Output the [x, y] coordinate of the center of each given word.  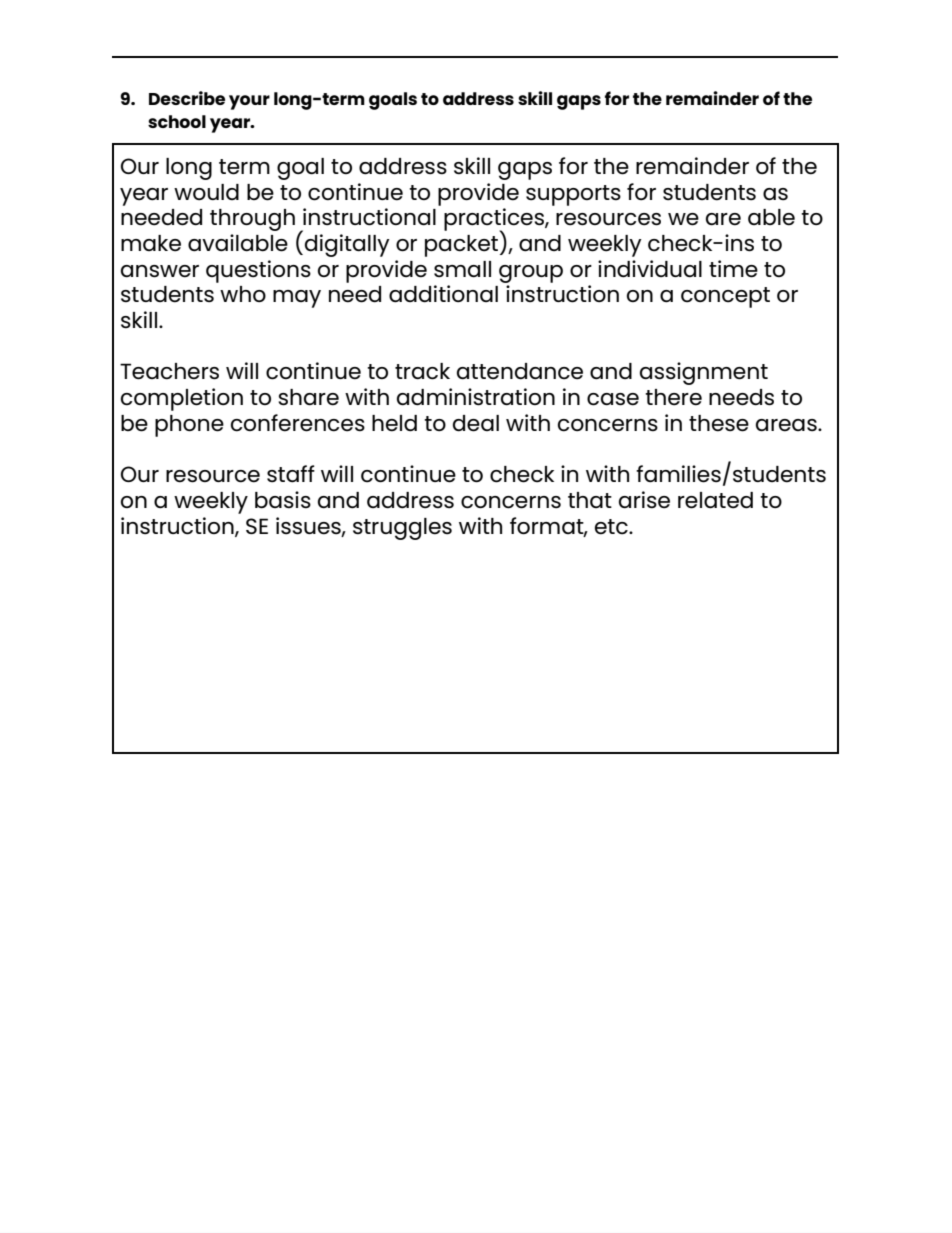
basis [283, 500]
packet [463, 244]
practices [495, 220]
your [249, 102]
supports [573, 195]
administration [476, 397]
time [733, 269]
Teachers [169, 371]
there [673, 397]
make [151, 243]
